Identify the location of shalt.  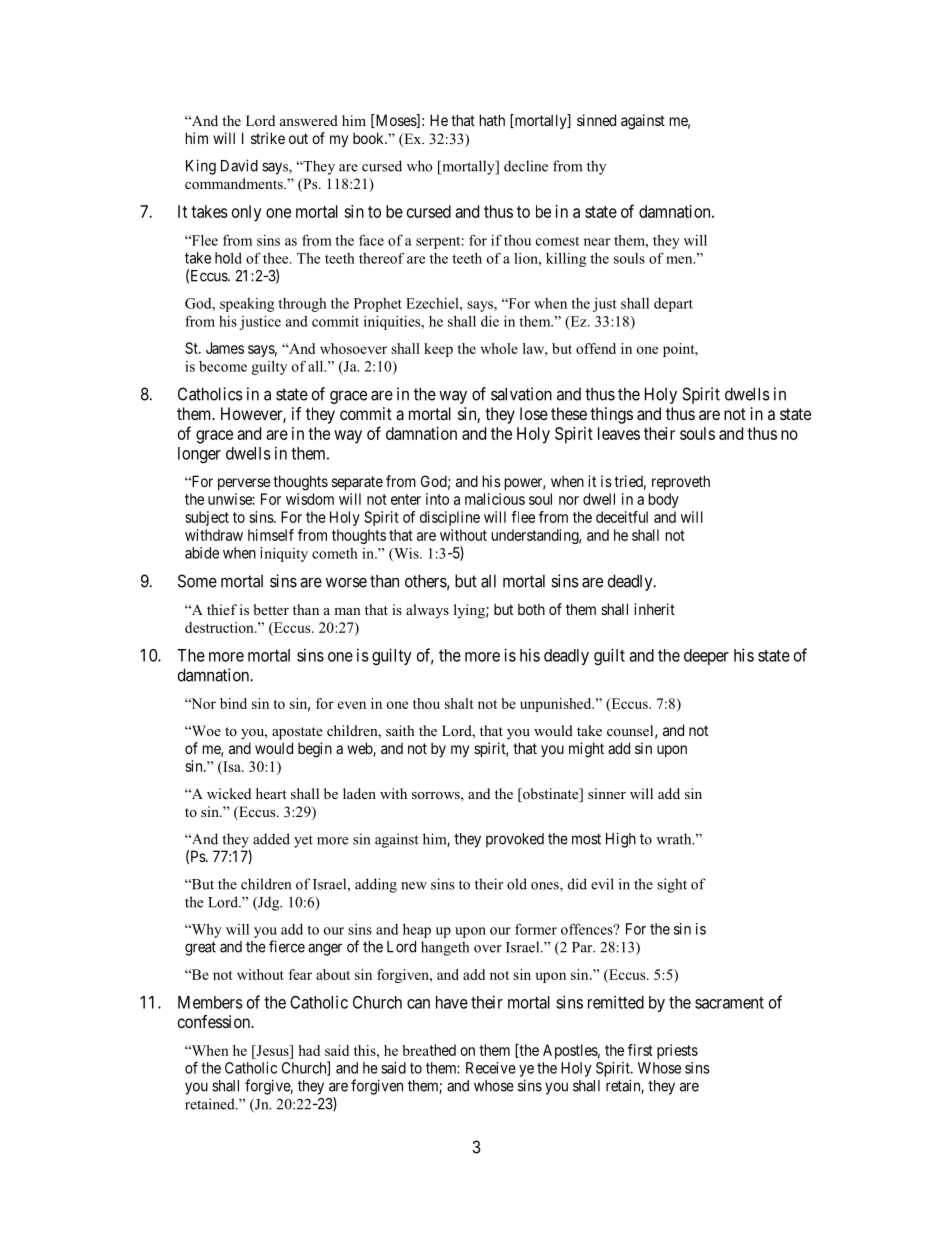
(459, 703).
